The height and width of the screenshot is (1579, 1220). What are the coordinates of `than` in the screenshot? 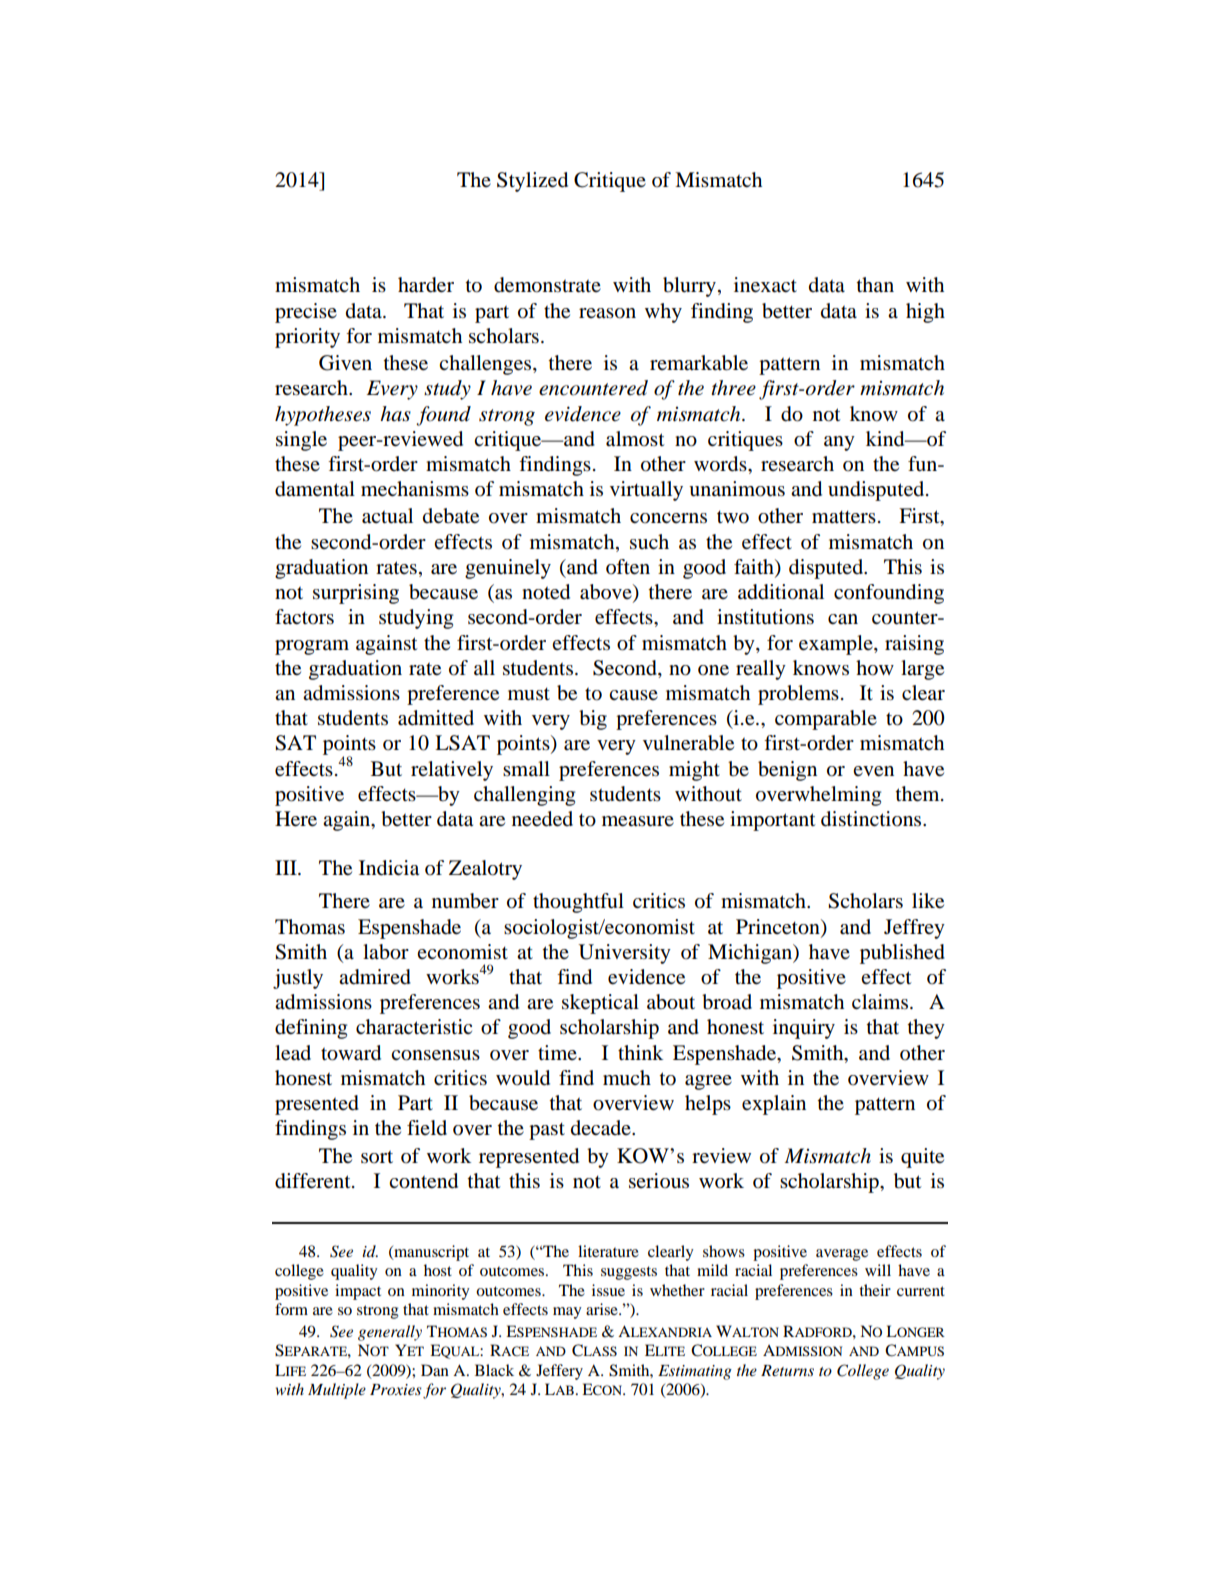 It's located at (875, 284).
